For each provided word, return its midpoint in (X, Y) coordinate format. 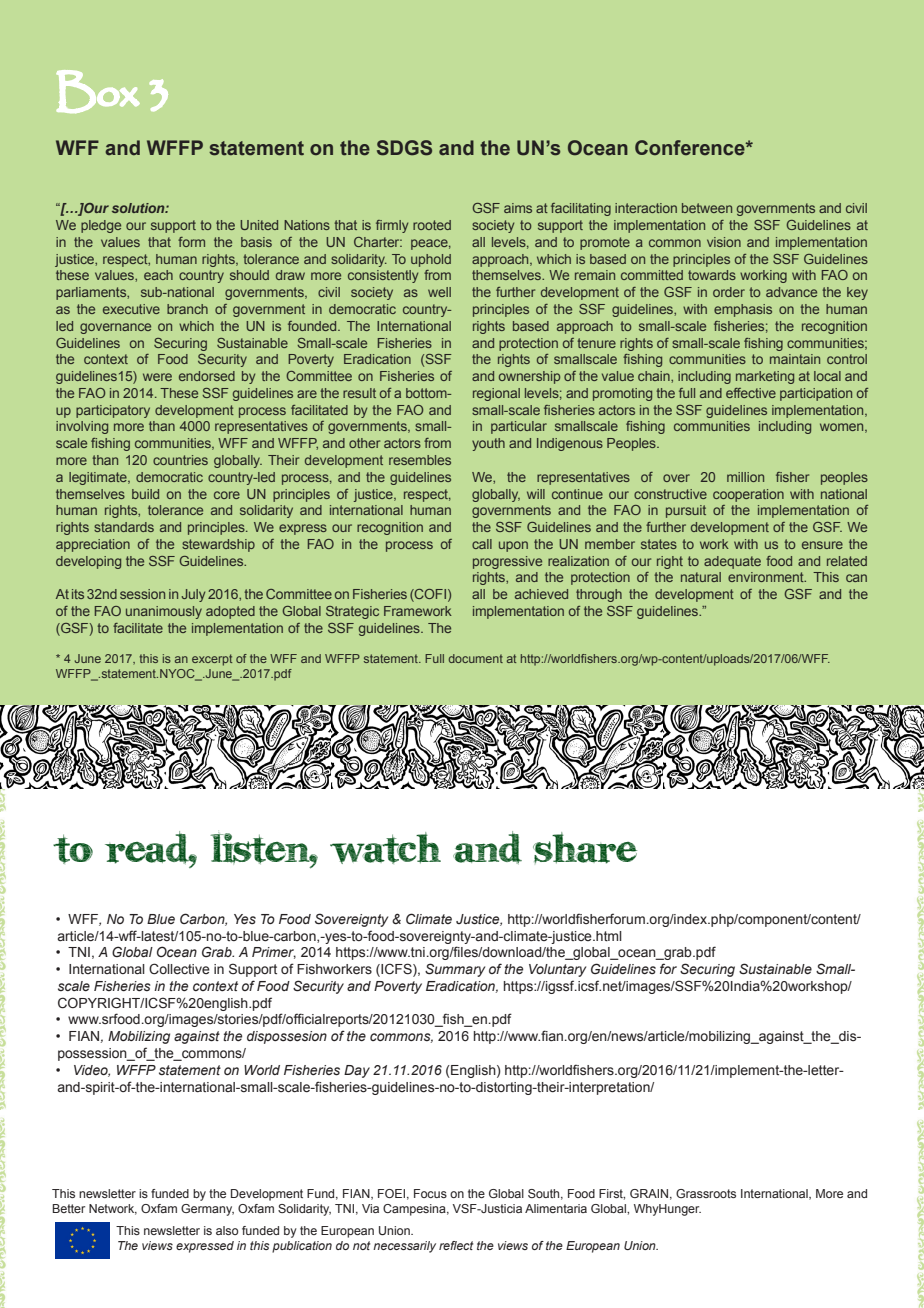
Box (98, 91)
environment (767, 577)
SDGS (404, 148)
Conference (691, 148)
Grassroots (706, 1193)
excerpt (212, 660)
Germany (207, 1210)
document (476, 658)
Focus (430, 1193)
